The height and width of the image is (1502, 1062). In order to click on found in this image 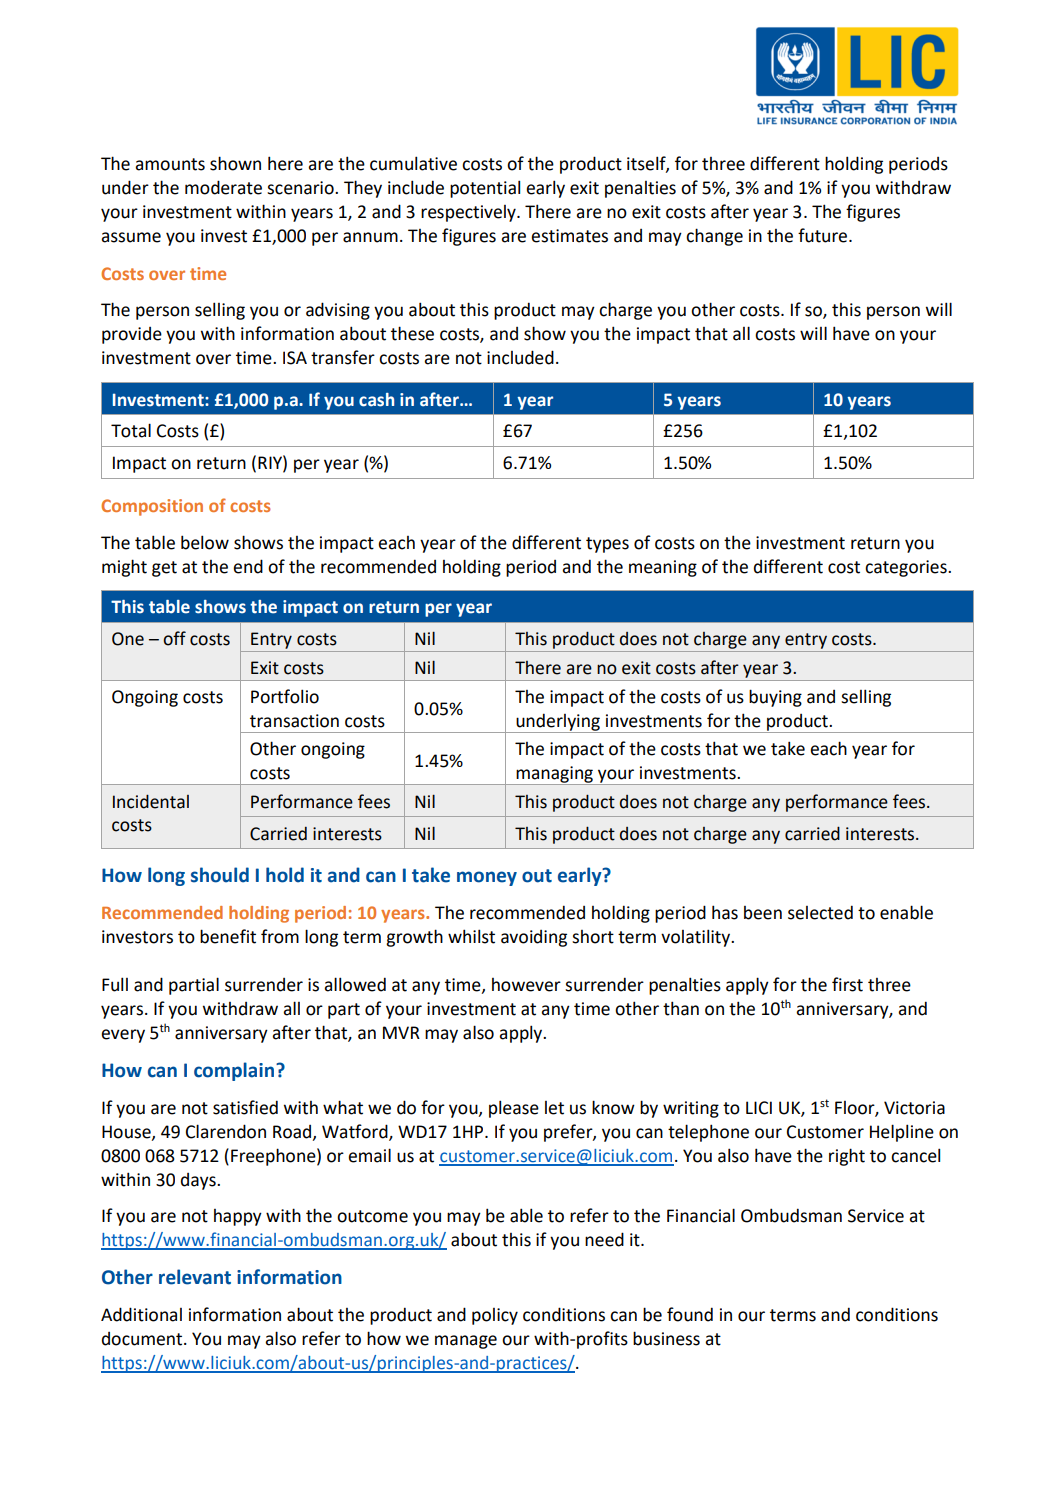, I will do `click(690, 1314)`.
